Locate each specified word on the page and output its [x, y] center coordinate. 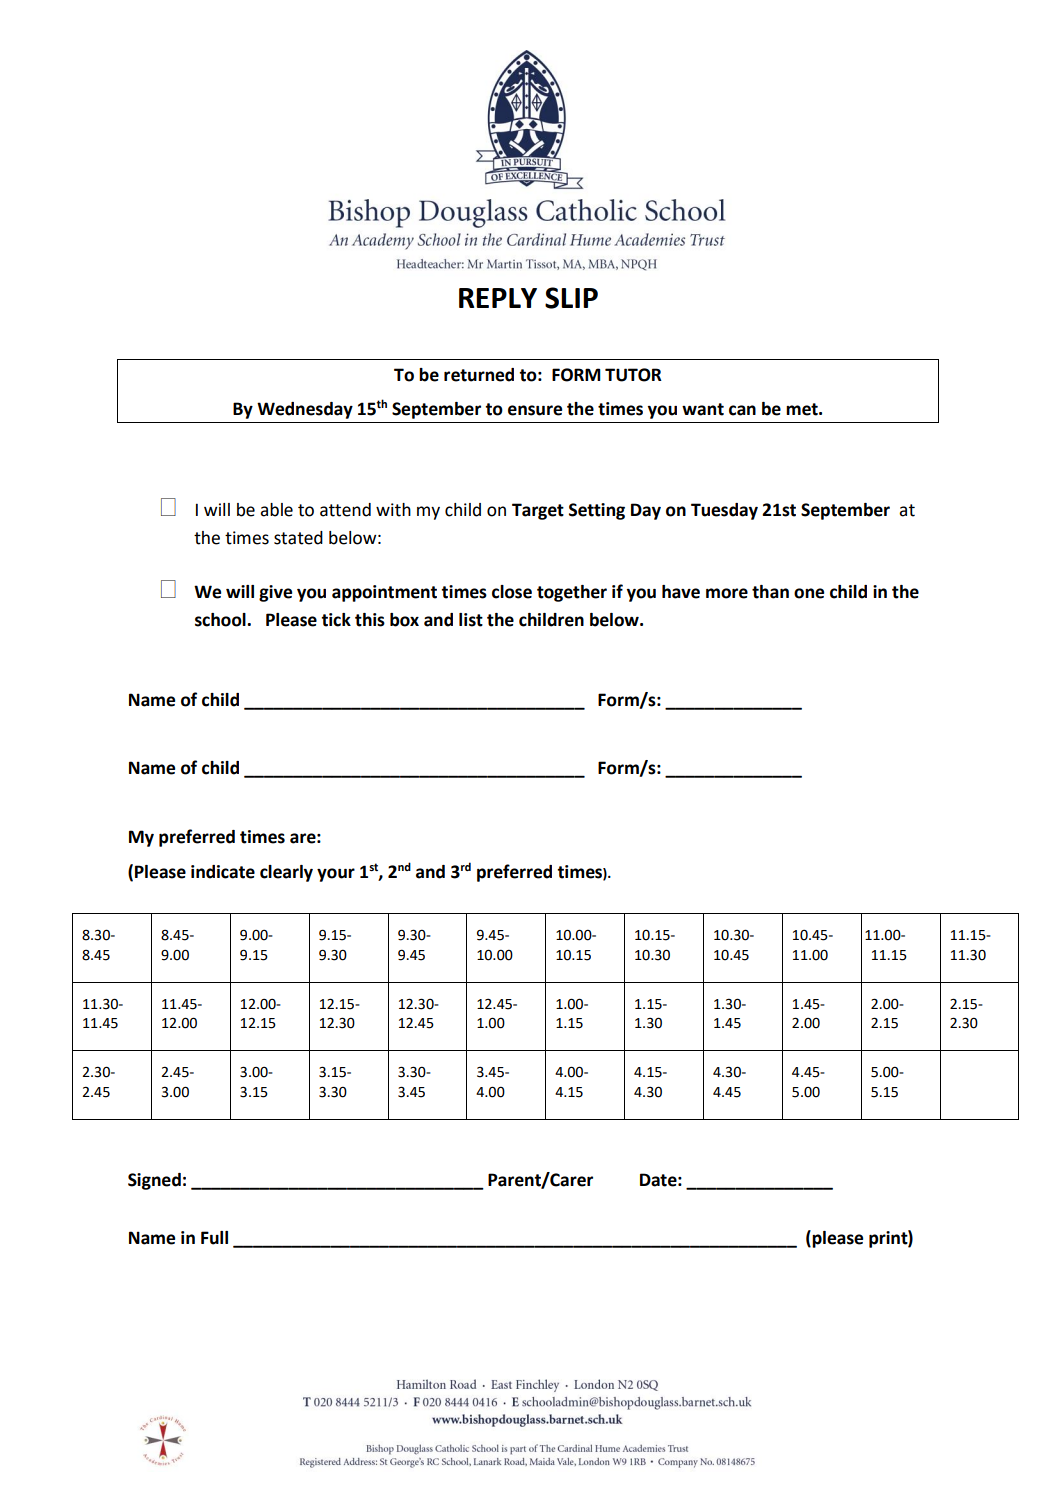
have [681, 592]
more [727, 593]
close [512, 592]
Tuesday [724, 511]
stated [298, 538]
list [471, 620]
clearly [286, 873]
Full [214, 1238]
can [742, 410]
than [770, 592]
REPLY [498, 298]
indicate [223, 872]
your [336, 875]
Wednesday [305, 410]
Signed [154, 1181]
